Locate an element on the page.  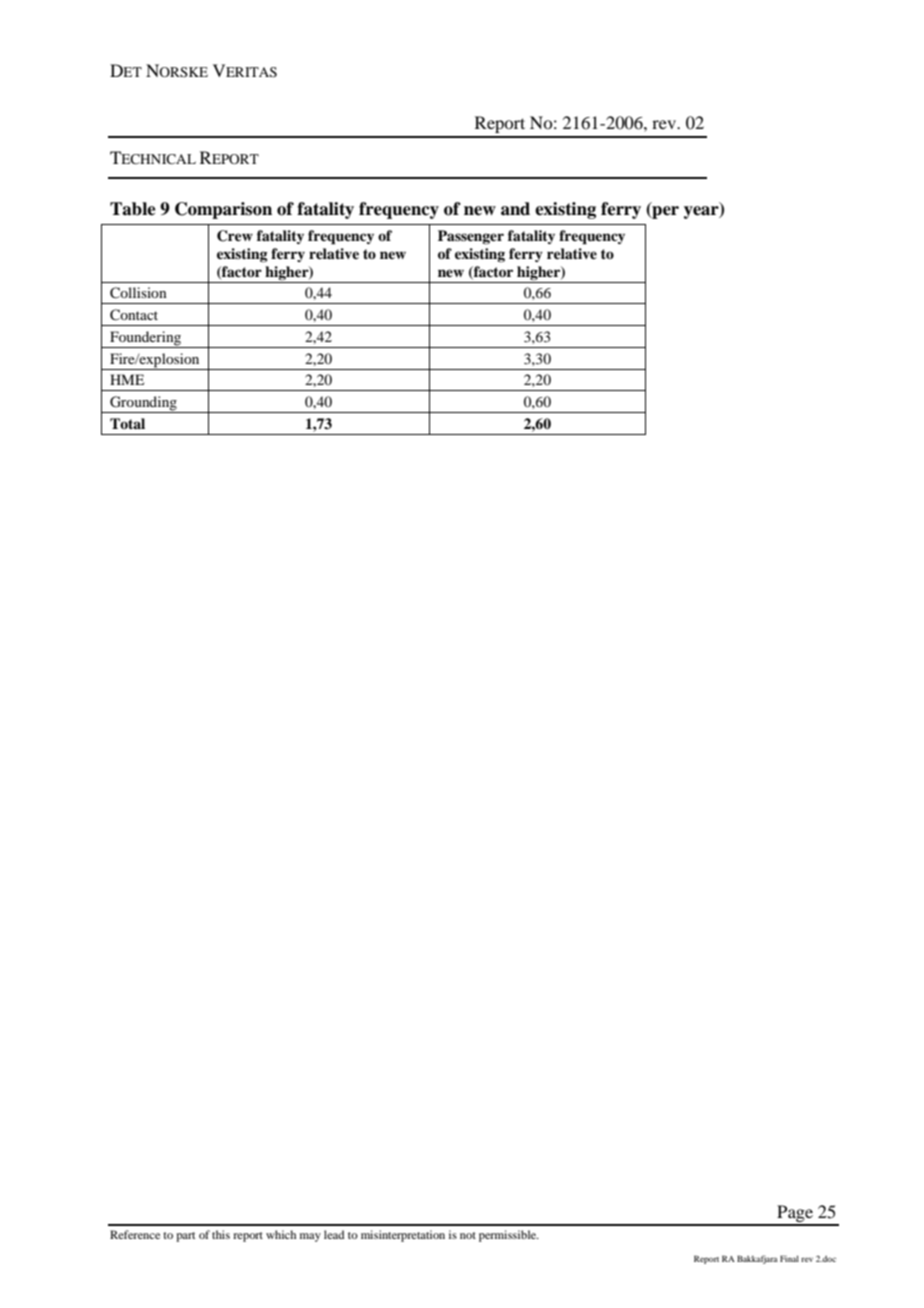
Crew is located at coordinates (235, 236).
